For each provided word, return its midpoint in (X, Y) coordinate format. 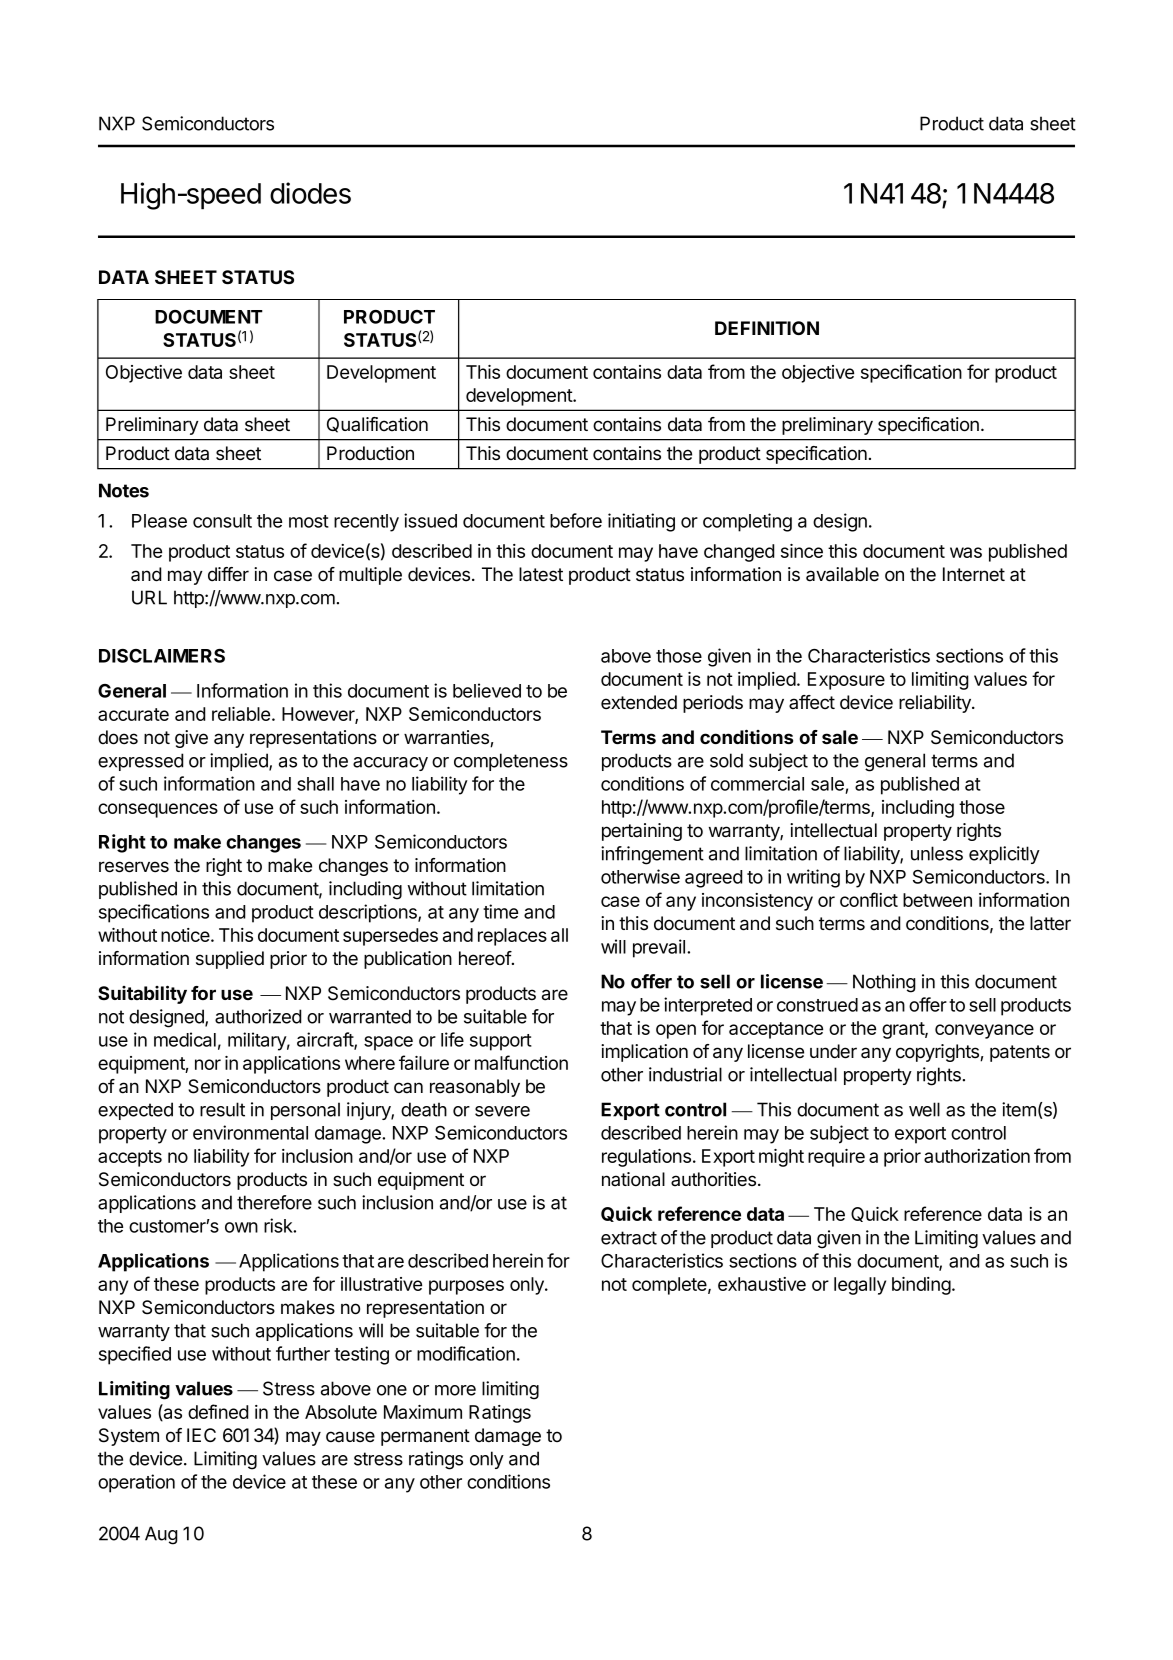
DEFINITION (767, 328)
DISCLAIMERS (162, 656)
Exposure (846, 681)
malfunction (521, 1062)
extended (639, 702)
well (924, 1109)
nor (208, 1064)
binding (921, 1286)
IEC (201, 1435)
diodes (310, 193)
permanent (425, 1437)
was (966, 552)
